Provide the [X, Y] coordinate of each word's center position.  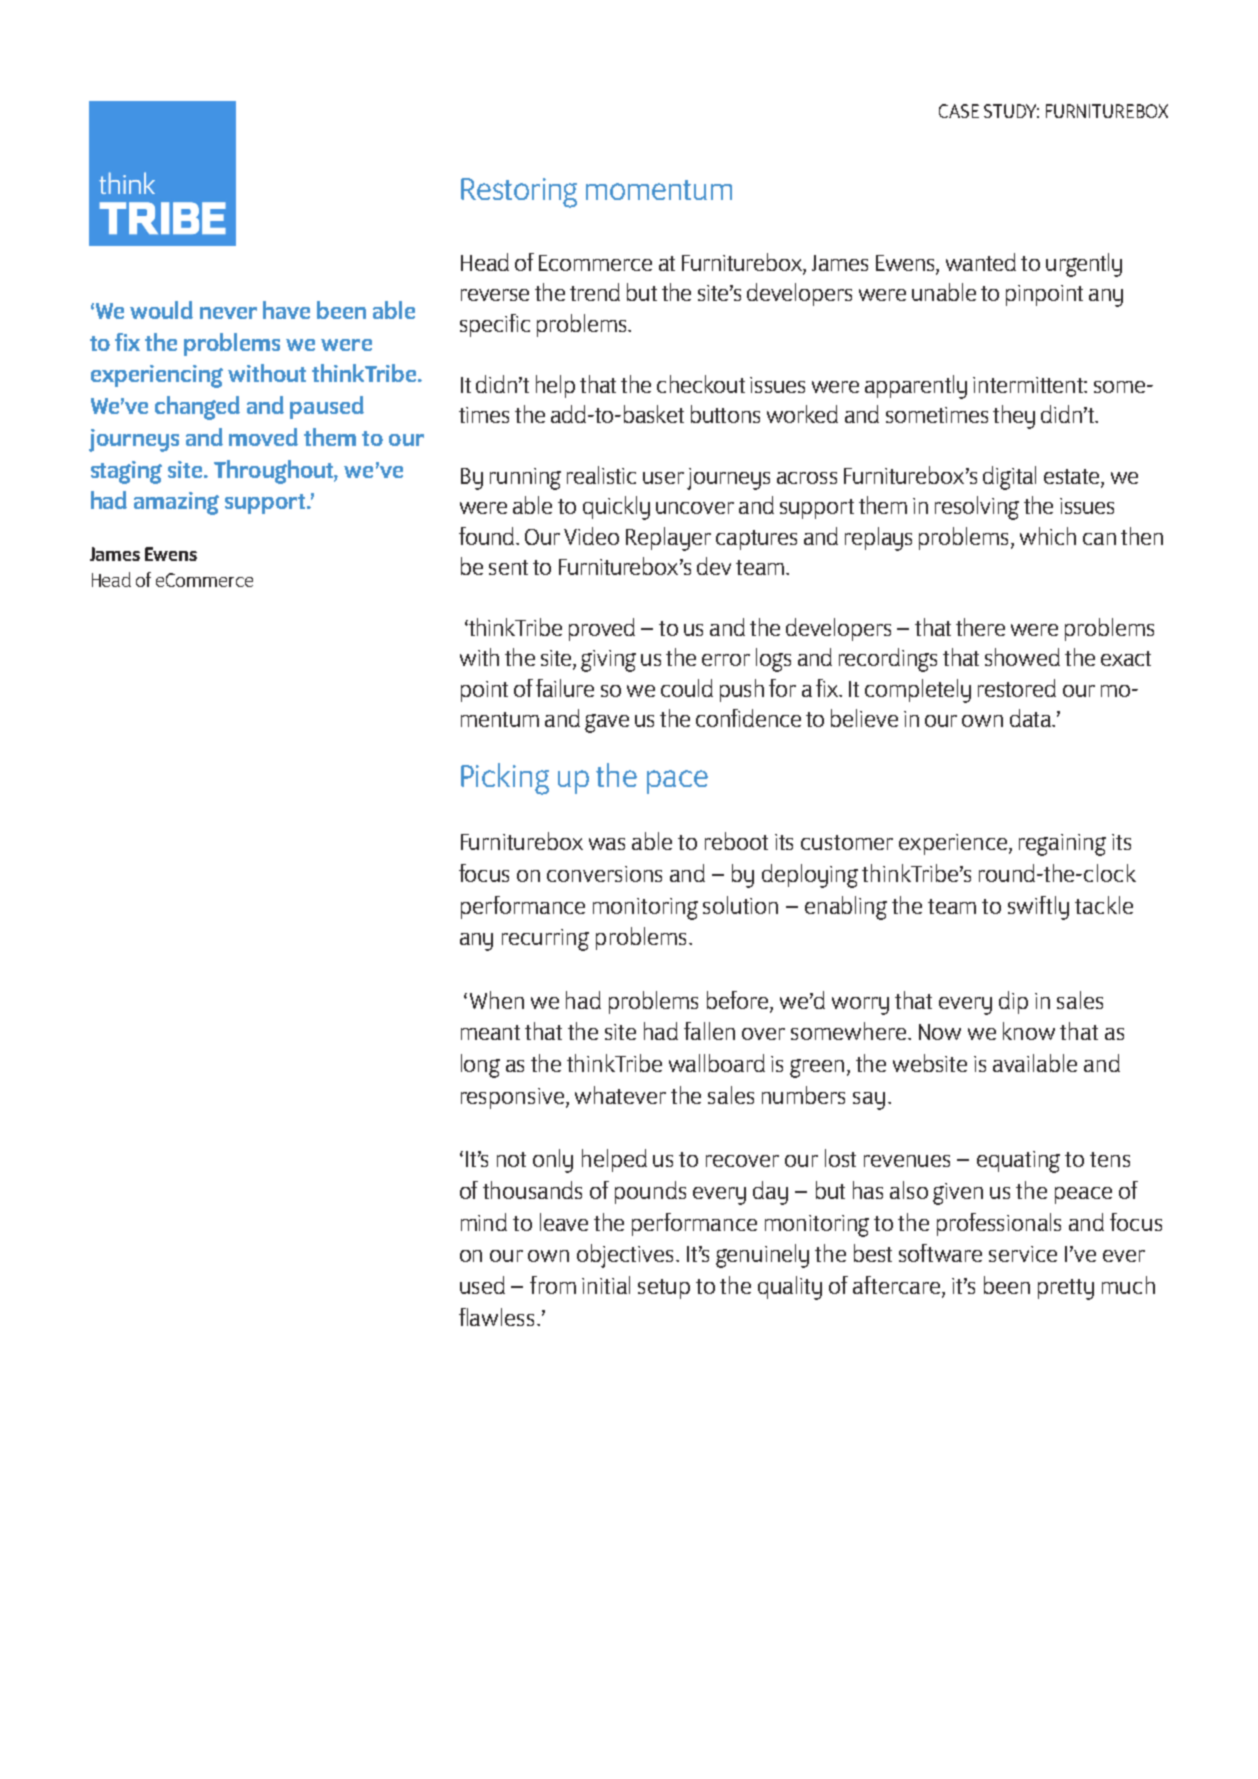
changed [197, 408]
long [480, 1066]
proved [602, 629]
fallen [709, 1031]
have [286, 310]
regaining [1062, 845]
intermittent [1029, 385]
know [1029, 1031]
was [607, 844]
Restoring [519, 193]
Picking [505, 779]
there [980, 627]
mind [484, 1222]
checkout [701, 384]
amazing [176, 503]
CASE [959, 111]
